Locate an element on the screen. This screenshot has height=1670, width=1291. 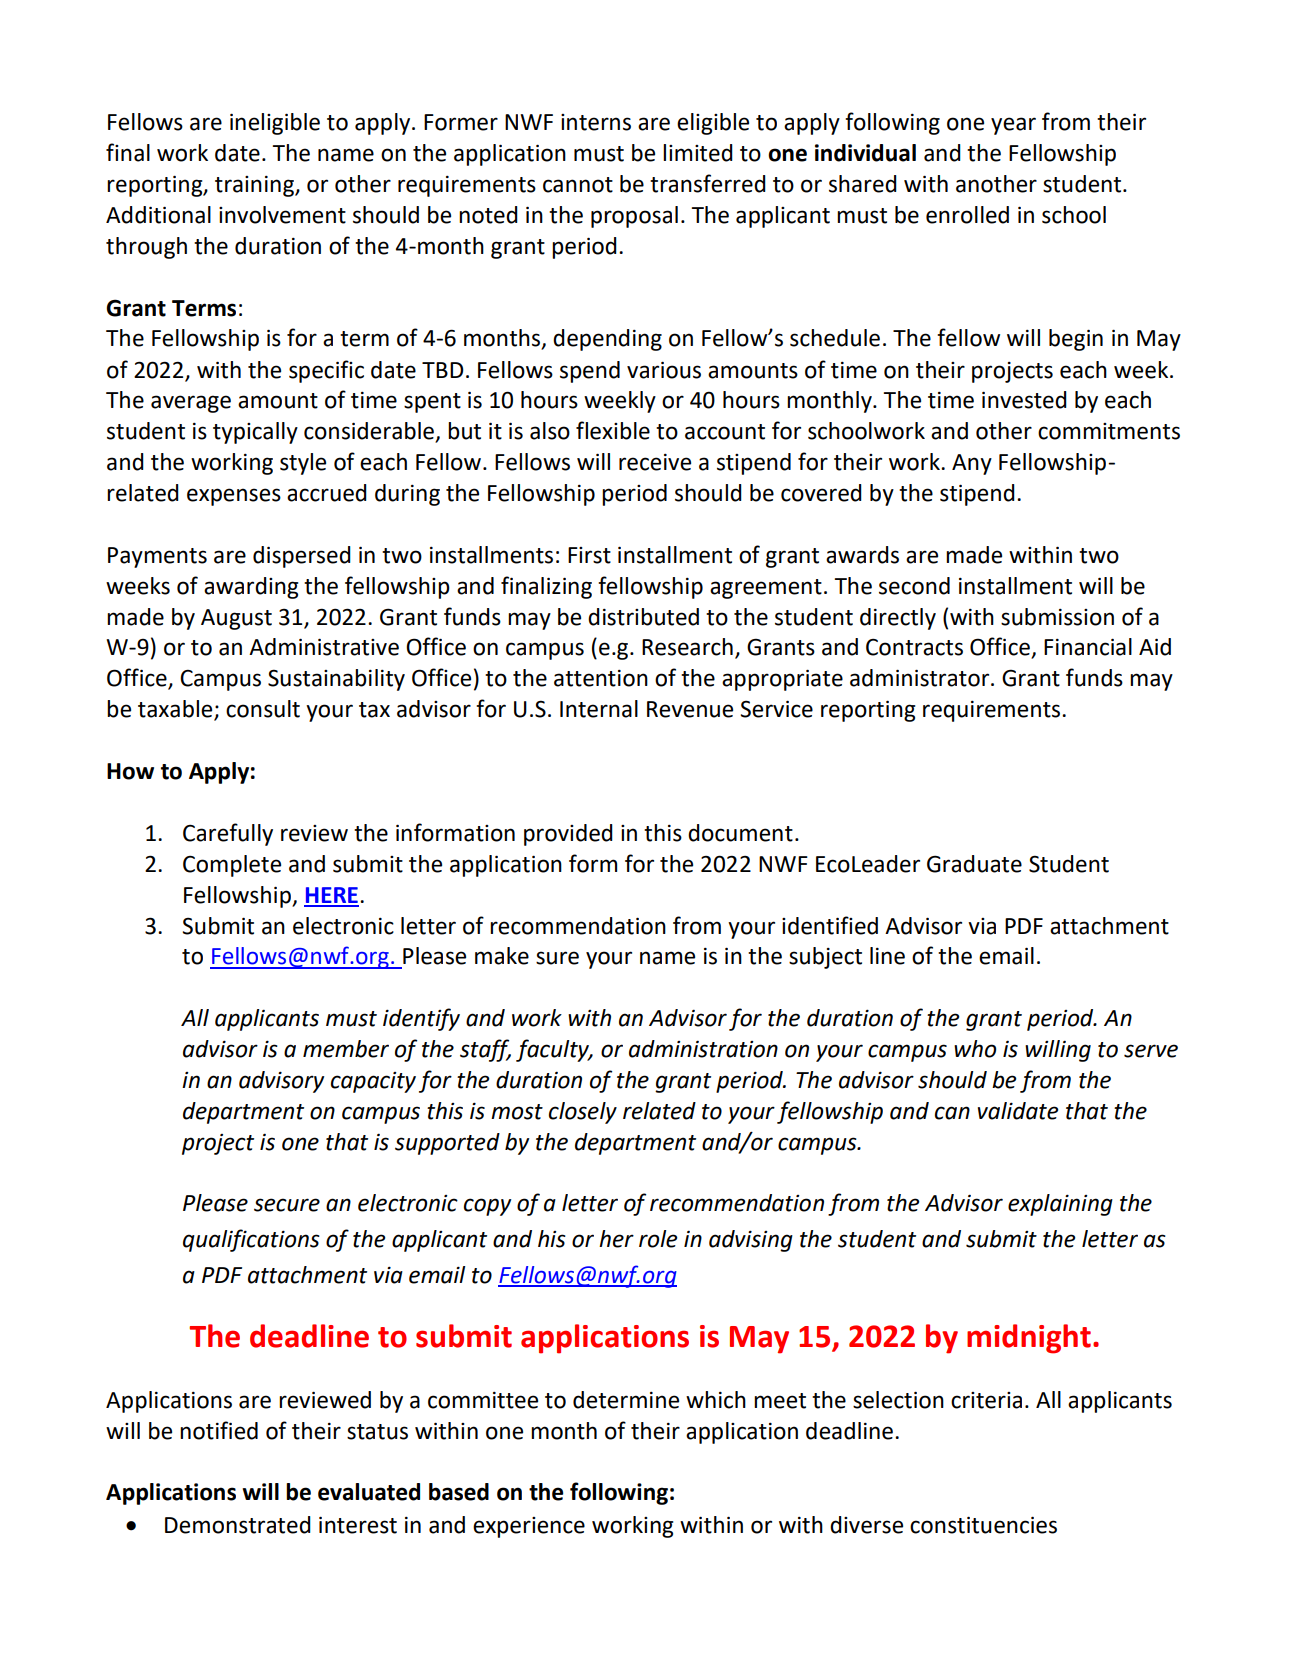
experience is located at coordinates (529, 1527).
